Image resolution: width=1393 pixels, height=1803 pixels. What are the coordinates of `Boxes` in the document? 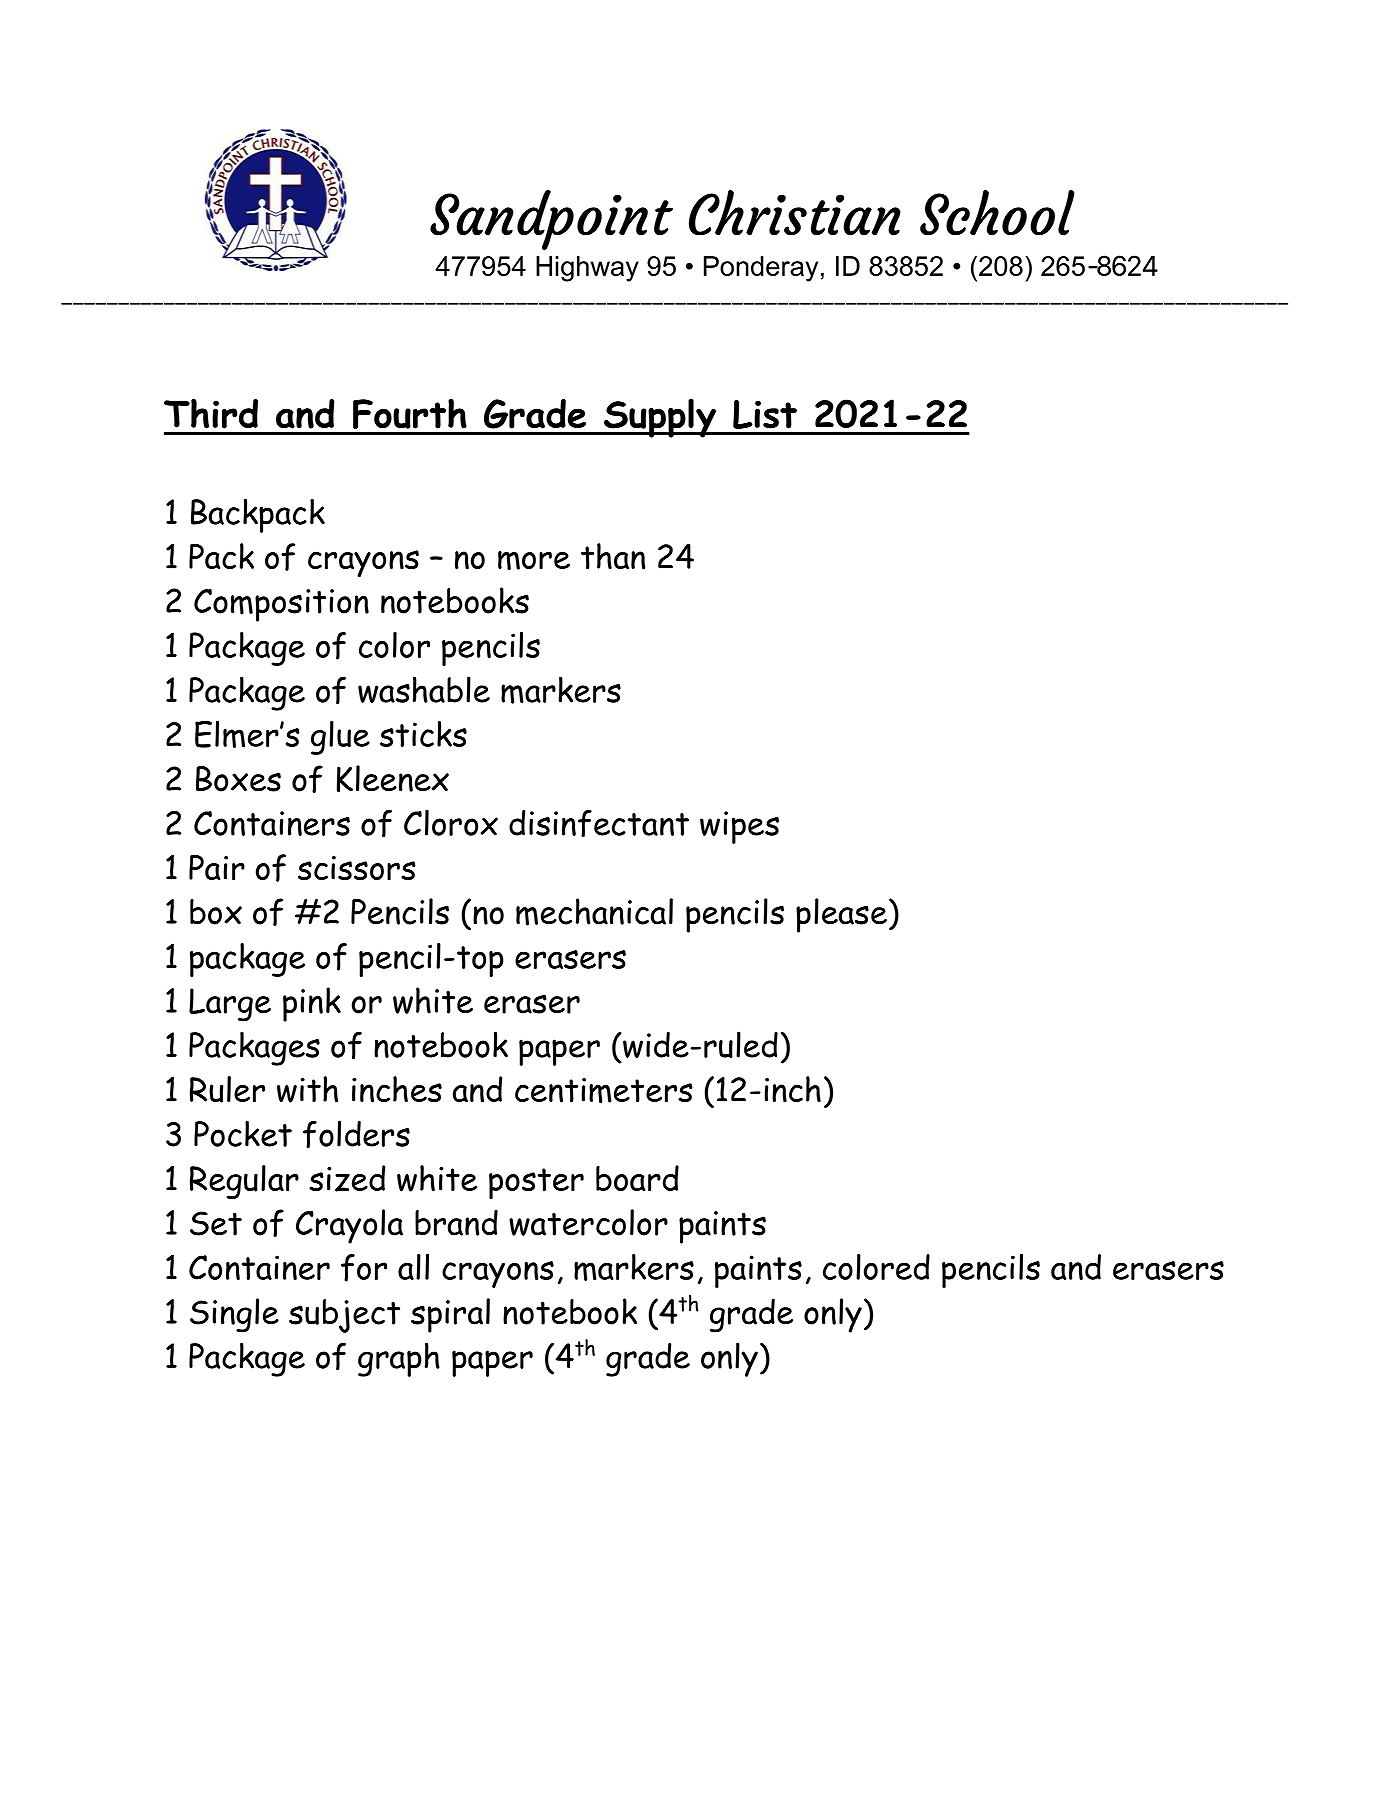 It's located at (238, 779).
